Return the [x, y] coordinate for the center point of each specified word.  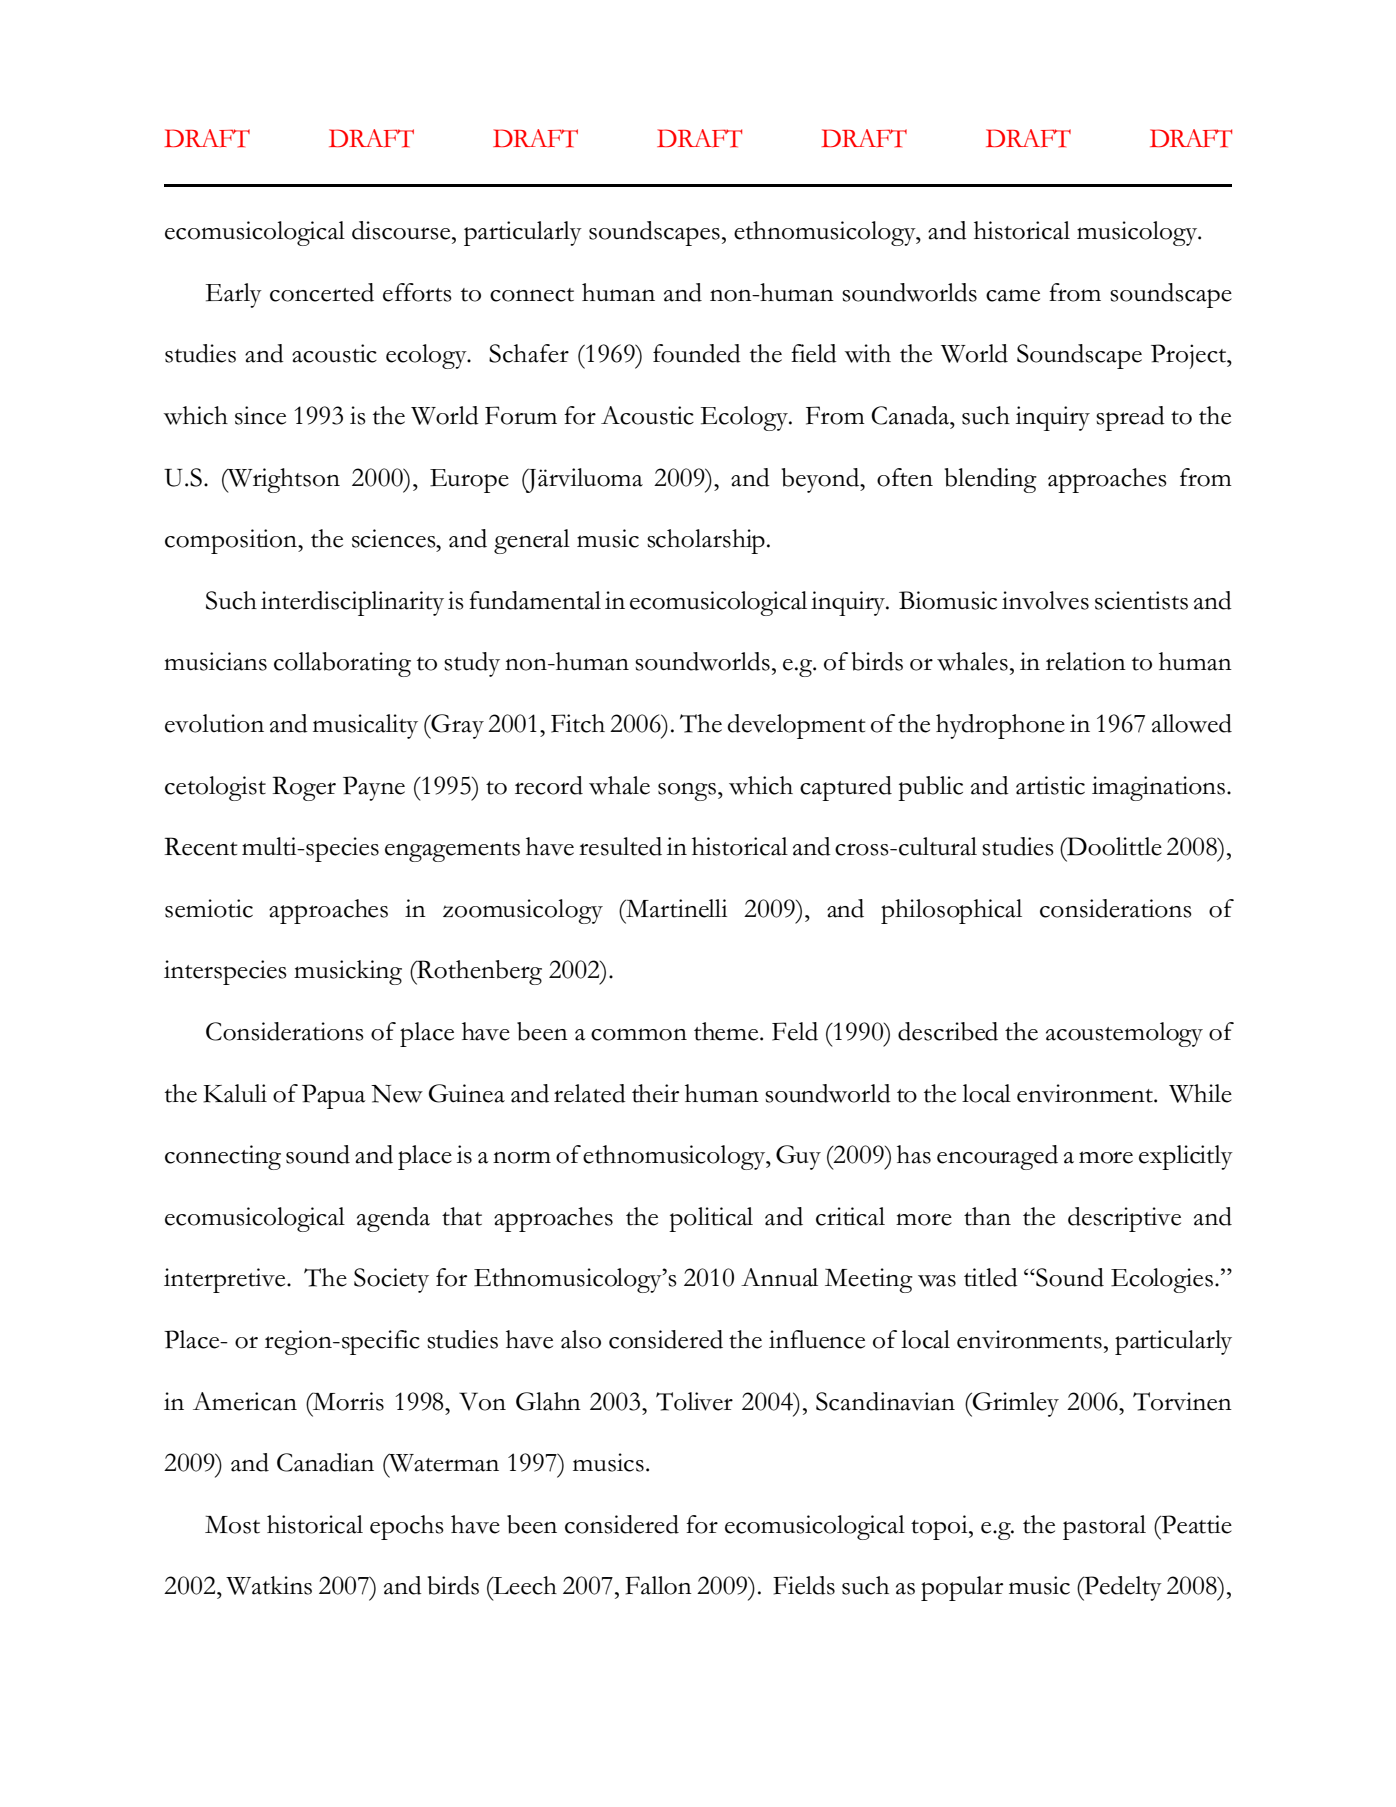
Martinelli [675, 908]
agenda [393, 1219]
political [711, 1219]
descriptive [1124, 1219]
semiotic [209, 908]
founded [697, 353]
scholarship [706, 541]
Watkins [269, 1585]
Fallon [658, 1585]
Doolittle [1113, 846]
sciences [395, 538]
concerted [322, 292]
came [1013, 295]
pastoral [1104, 1527]
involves [1045, 600]
